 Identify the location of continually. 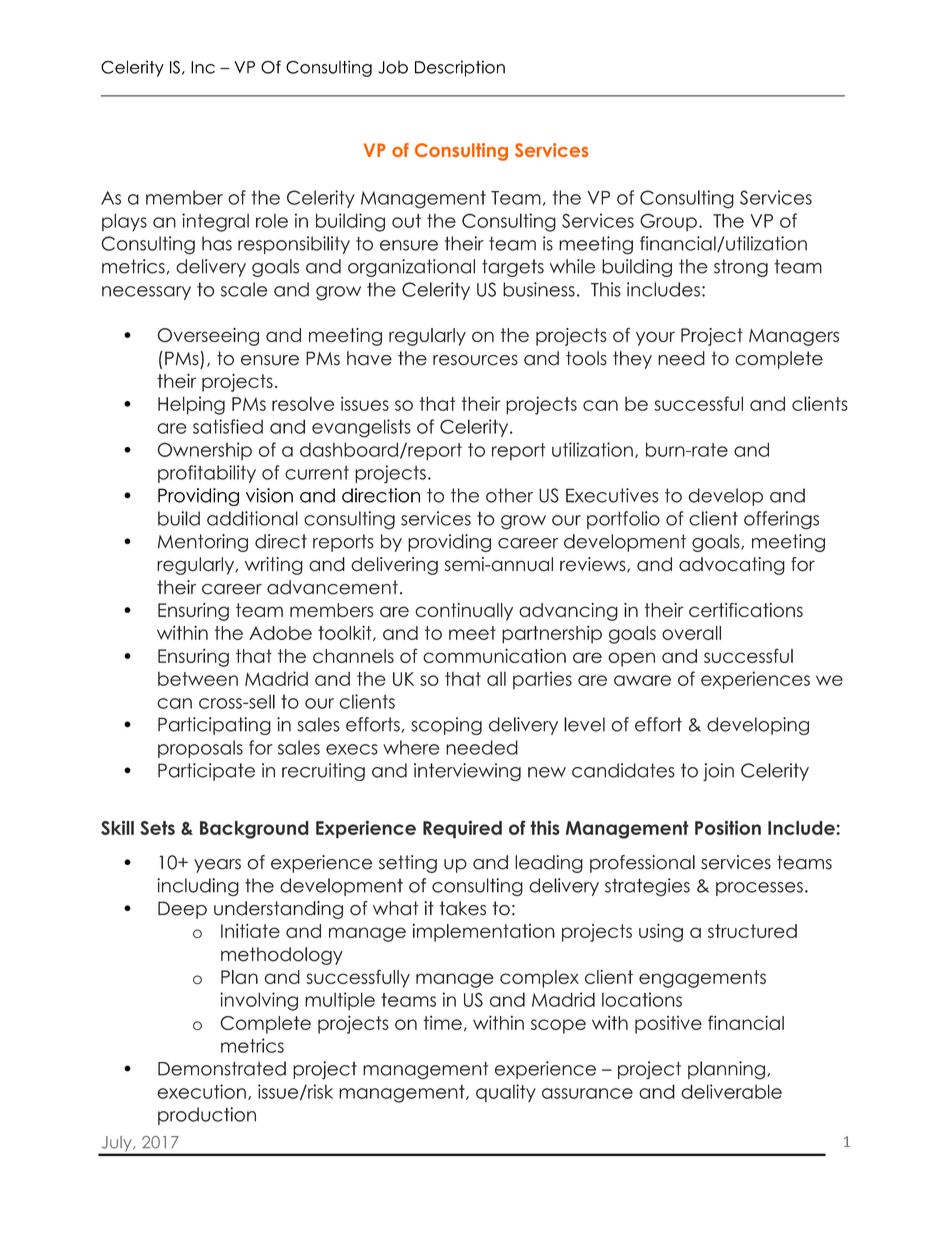
(464, 612).
